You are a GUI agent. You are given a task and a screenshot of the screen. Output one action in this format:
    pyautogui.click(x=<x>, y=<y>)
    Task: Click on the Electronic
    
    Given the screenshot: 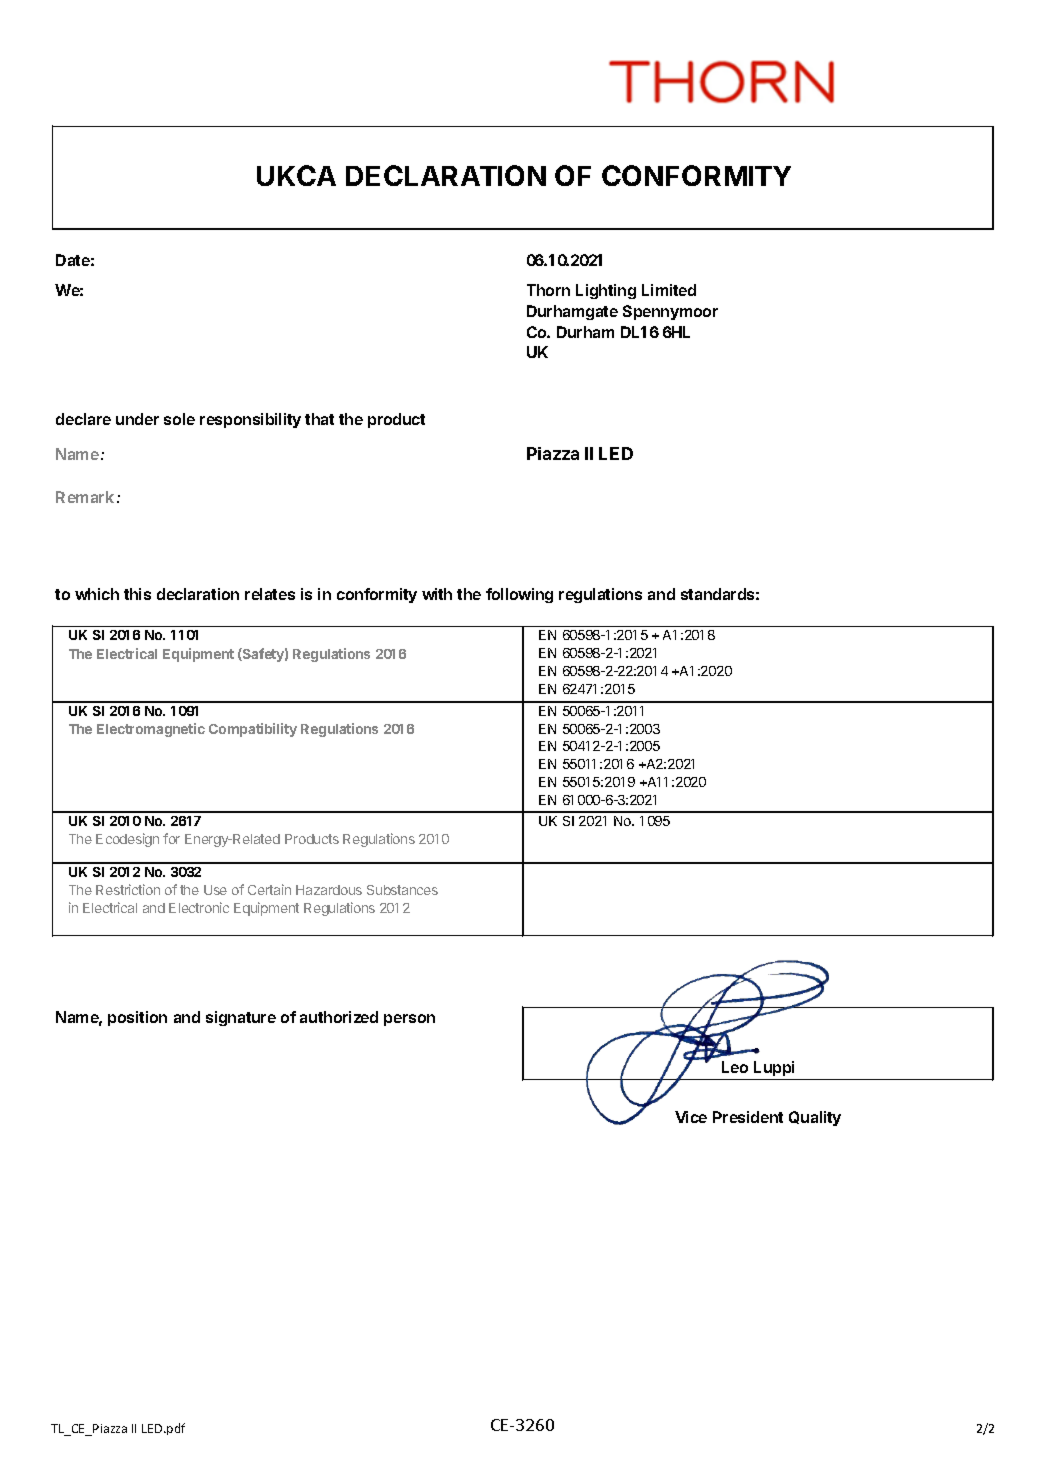 What is the action you would take?
    pyautogui.click(x=199, y=907)
